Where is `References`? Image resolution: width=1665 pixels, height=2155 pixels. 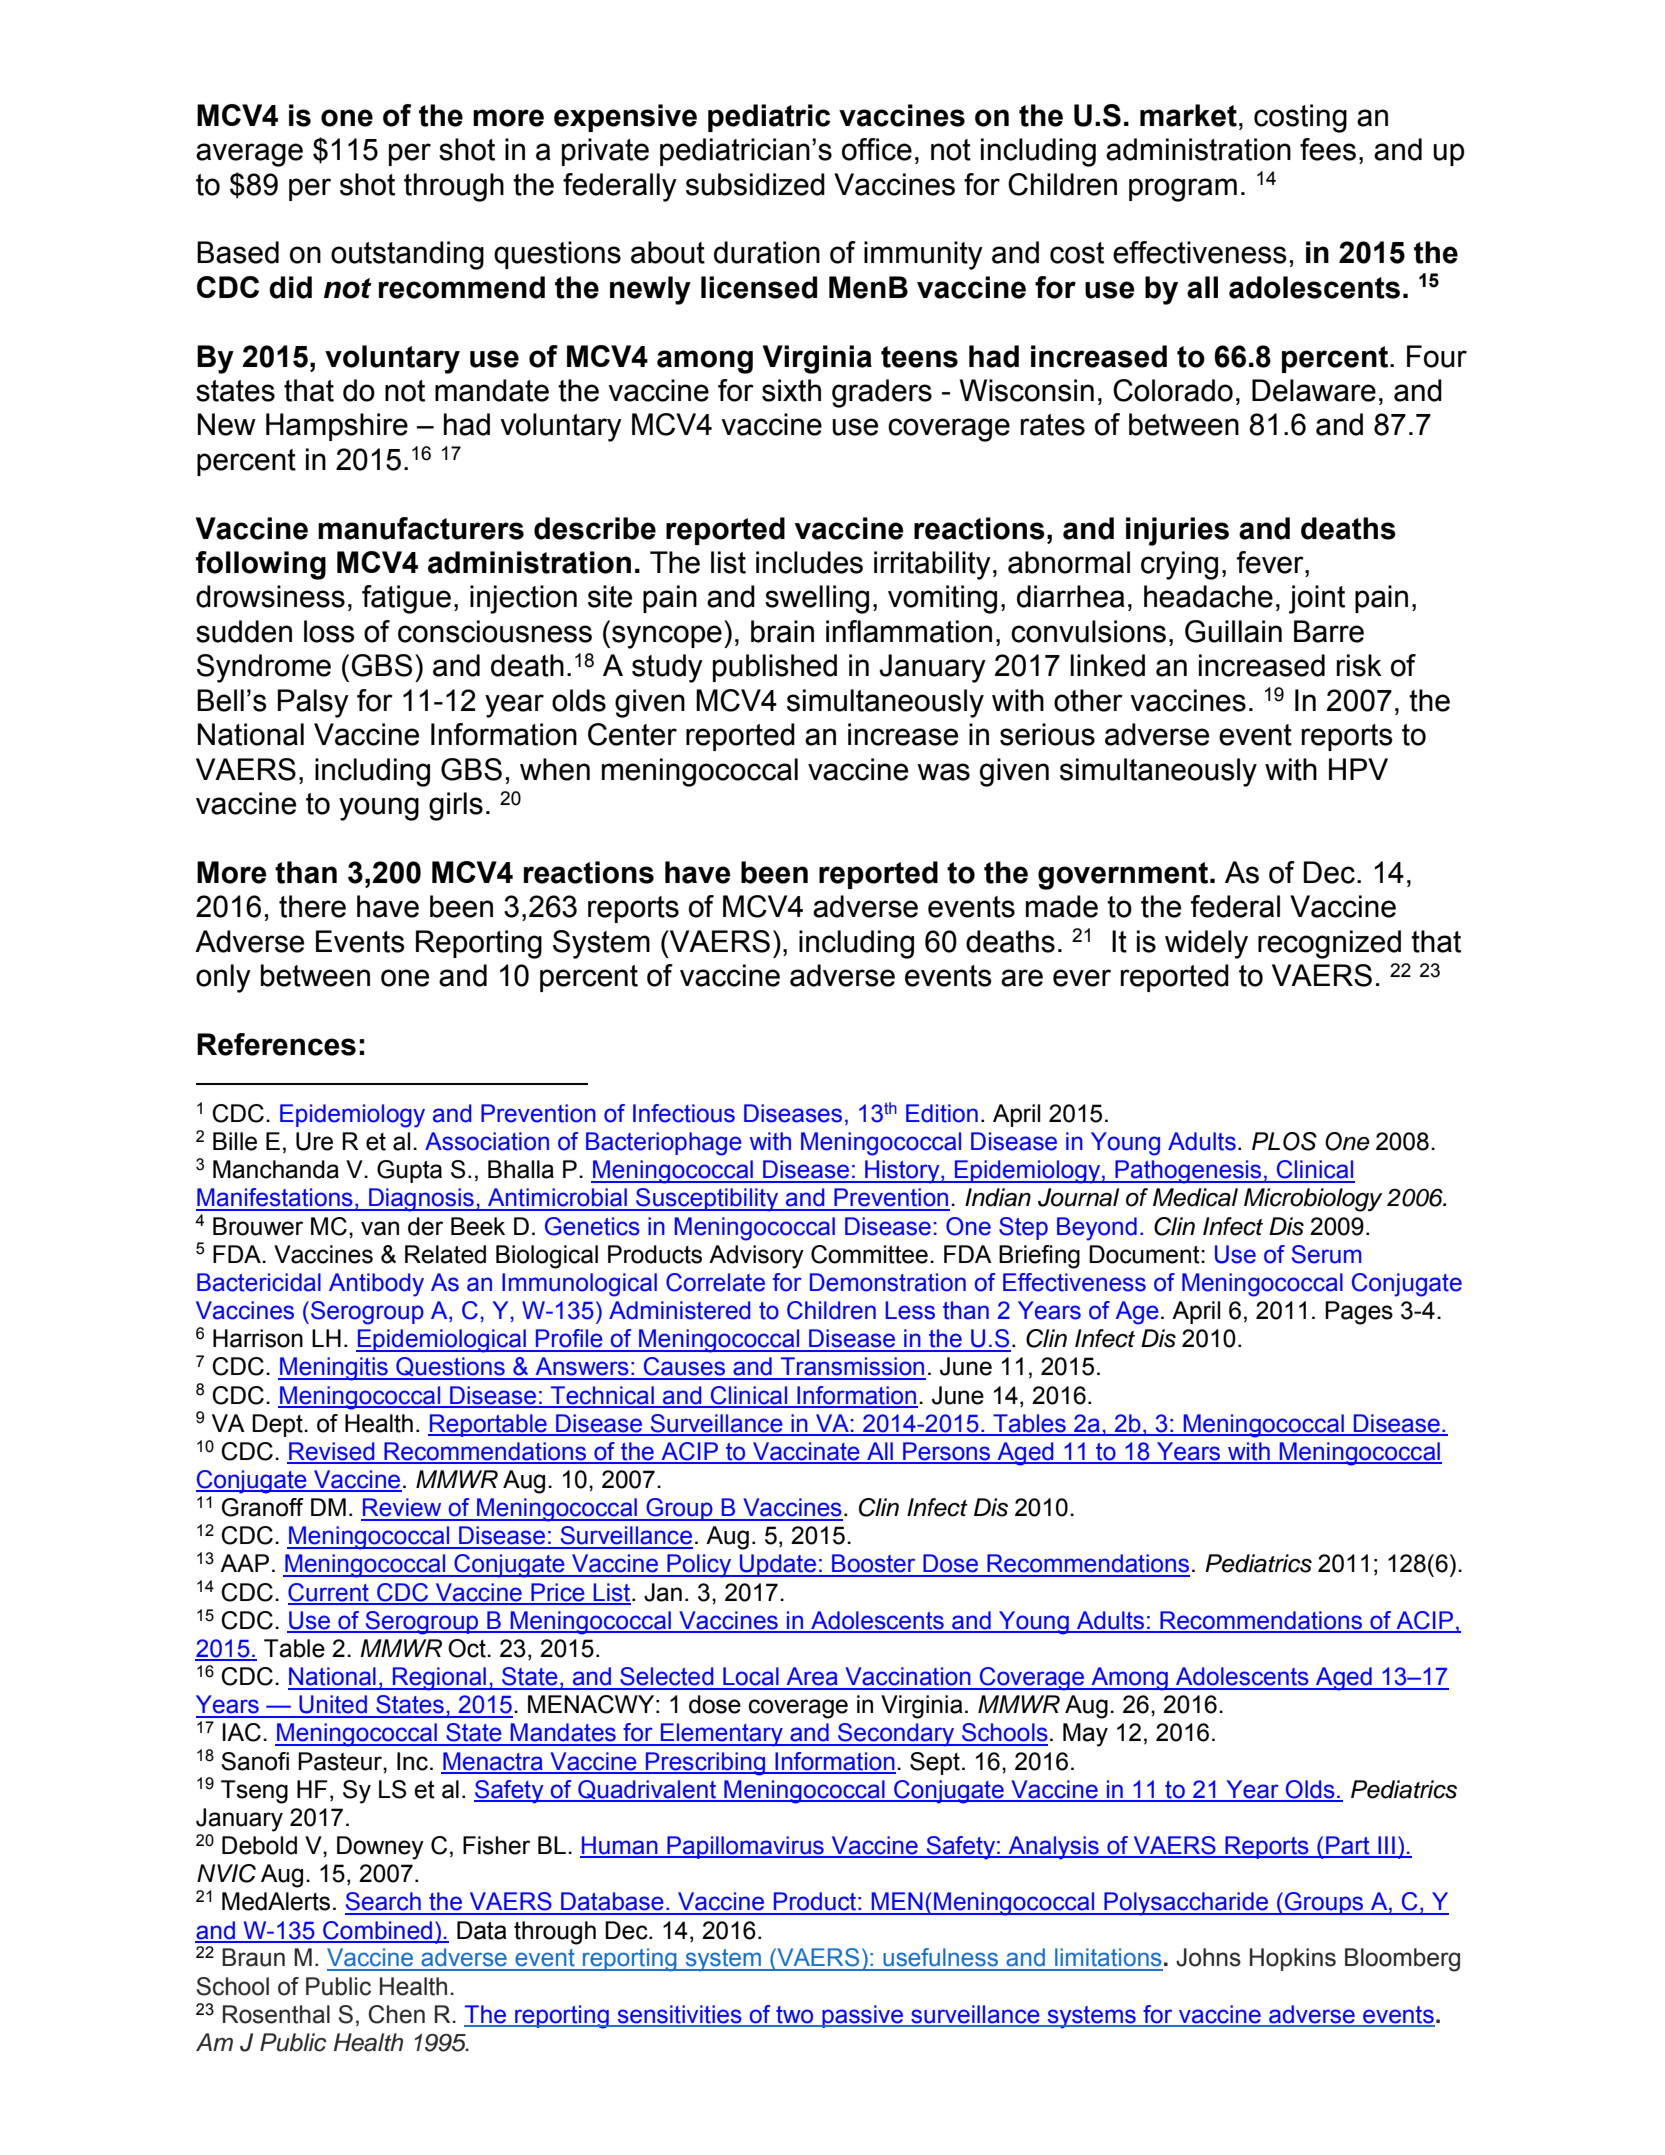 References is located at coordinates (276, 1044).
